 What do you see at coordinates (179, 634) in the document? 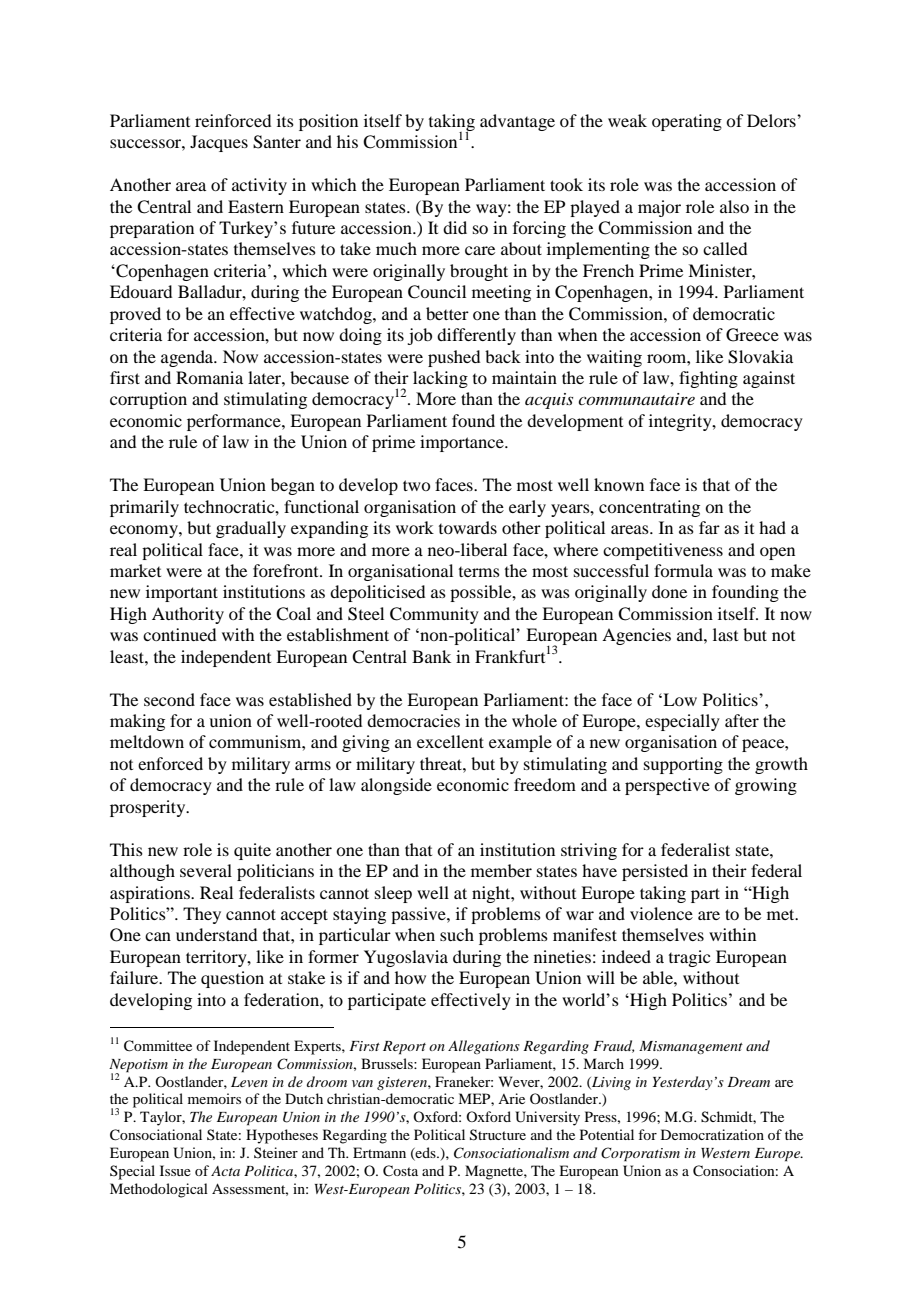
I see `continued` at bounding box center [179, 634].
